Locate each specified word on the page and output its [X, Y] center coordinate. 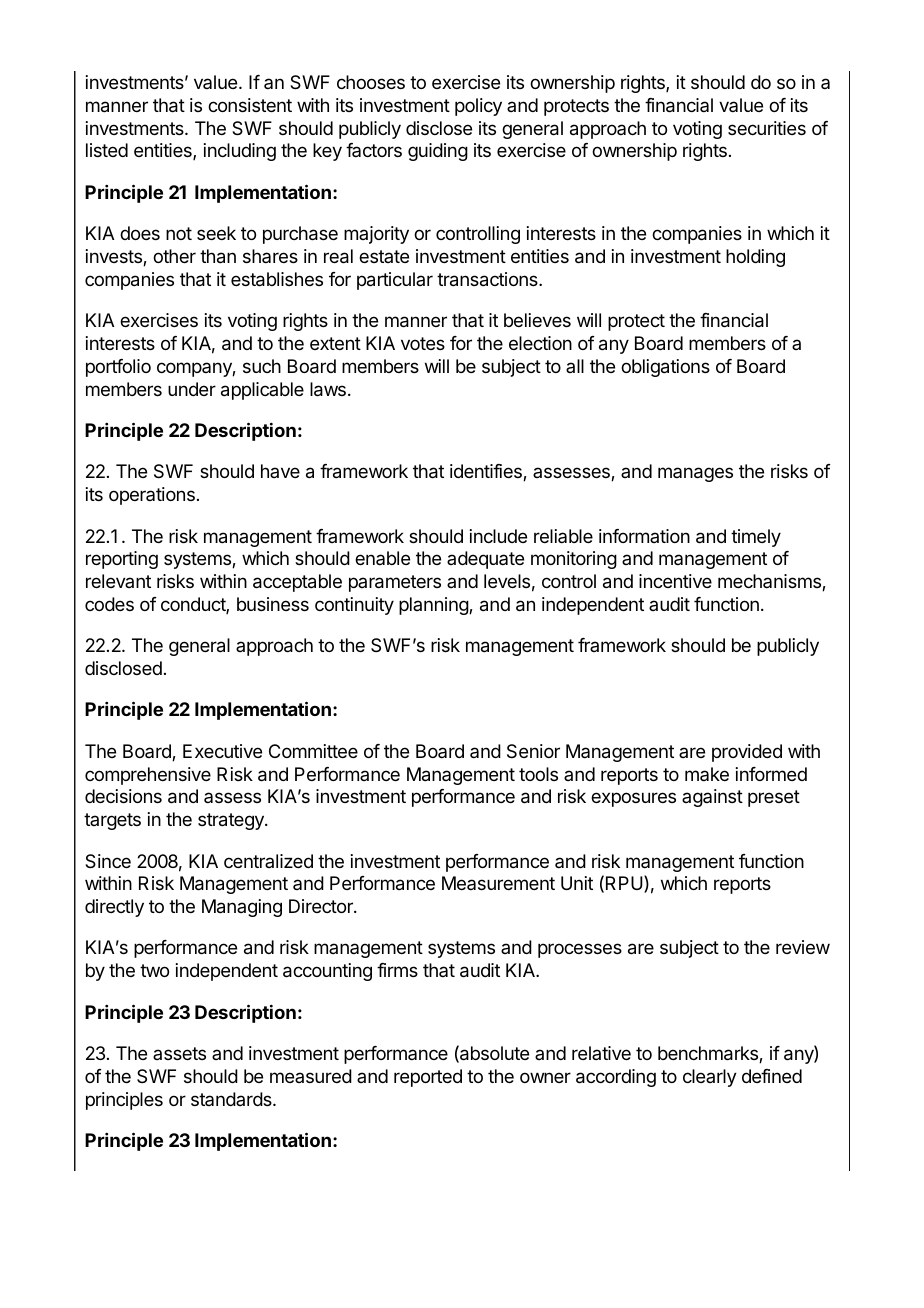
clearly [710, 1078]
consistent [250, 105]
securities [767, 128]
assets [179, 1053]
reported [428, 1078]
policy [478, 107]
